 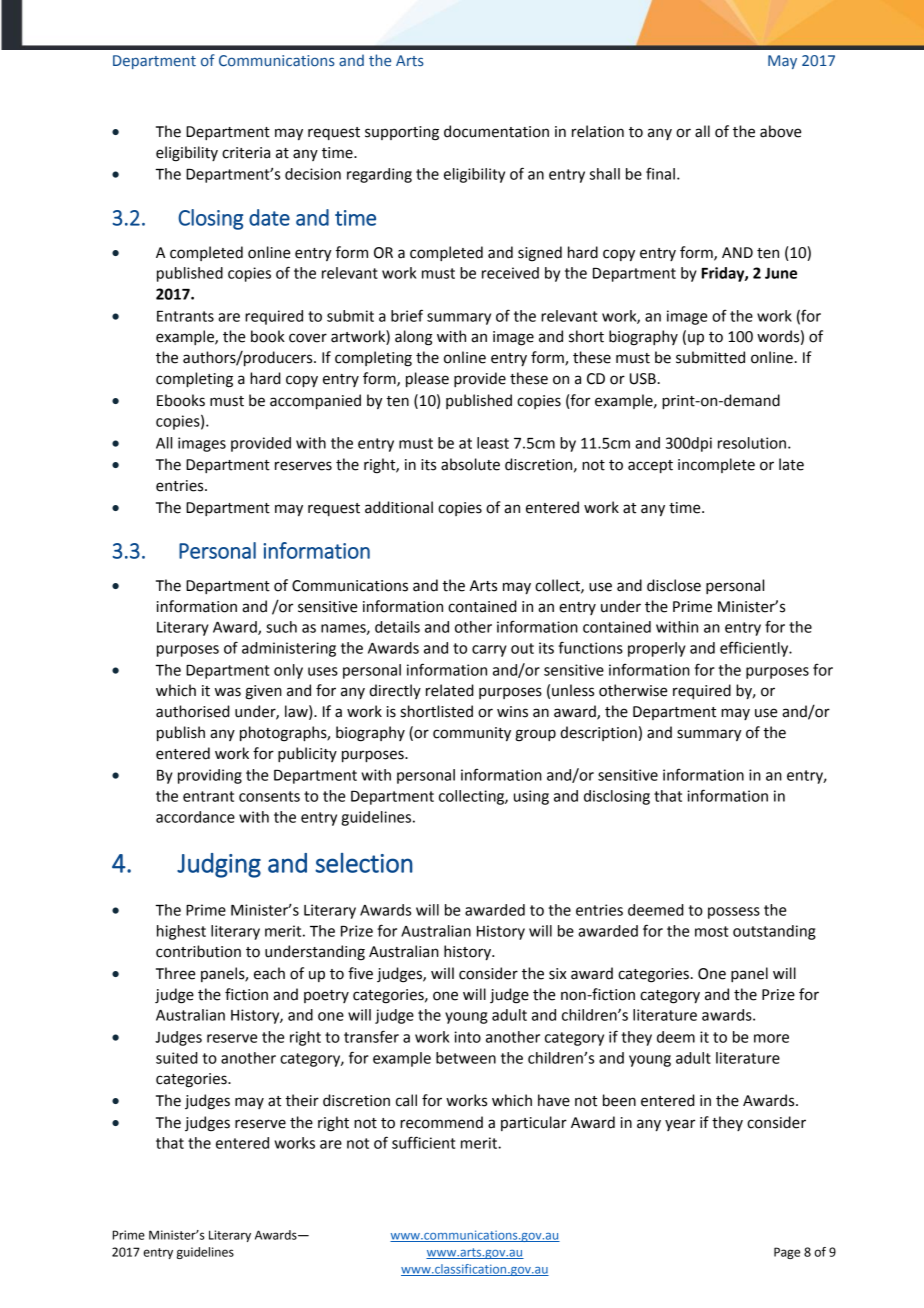 What do you see at coordinates (734, 913) in the document?
I see `possess` at bounding box center [734, 913].
